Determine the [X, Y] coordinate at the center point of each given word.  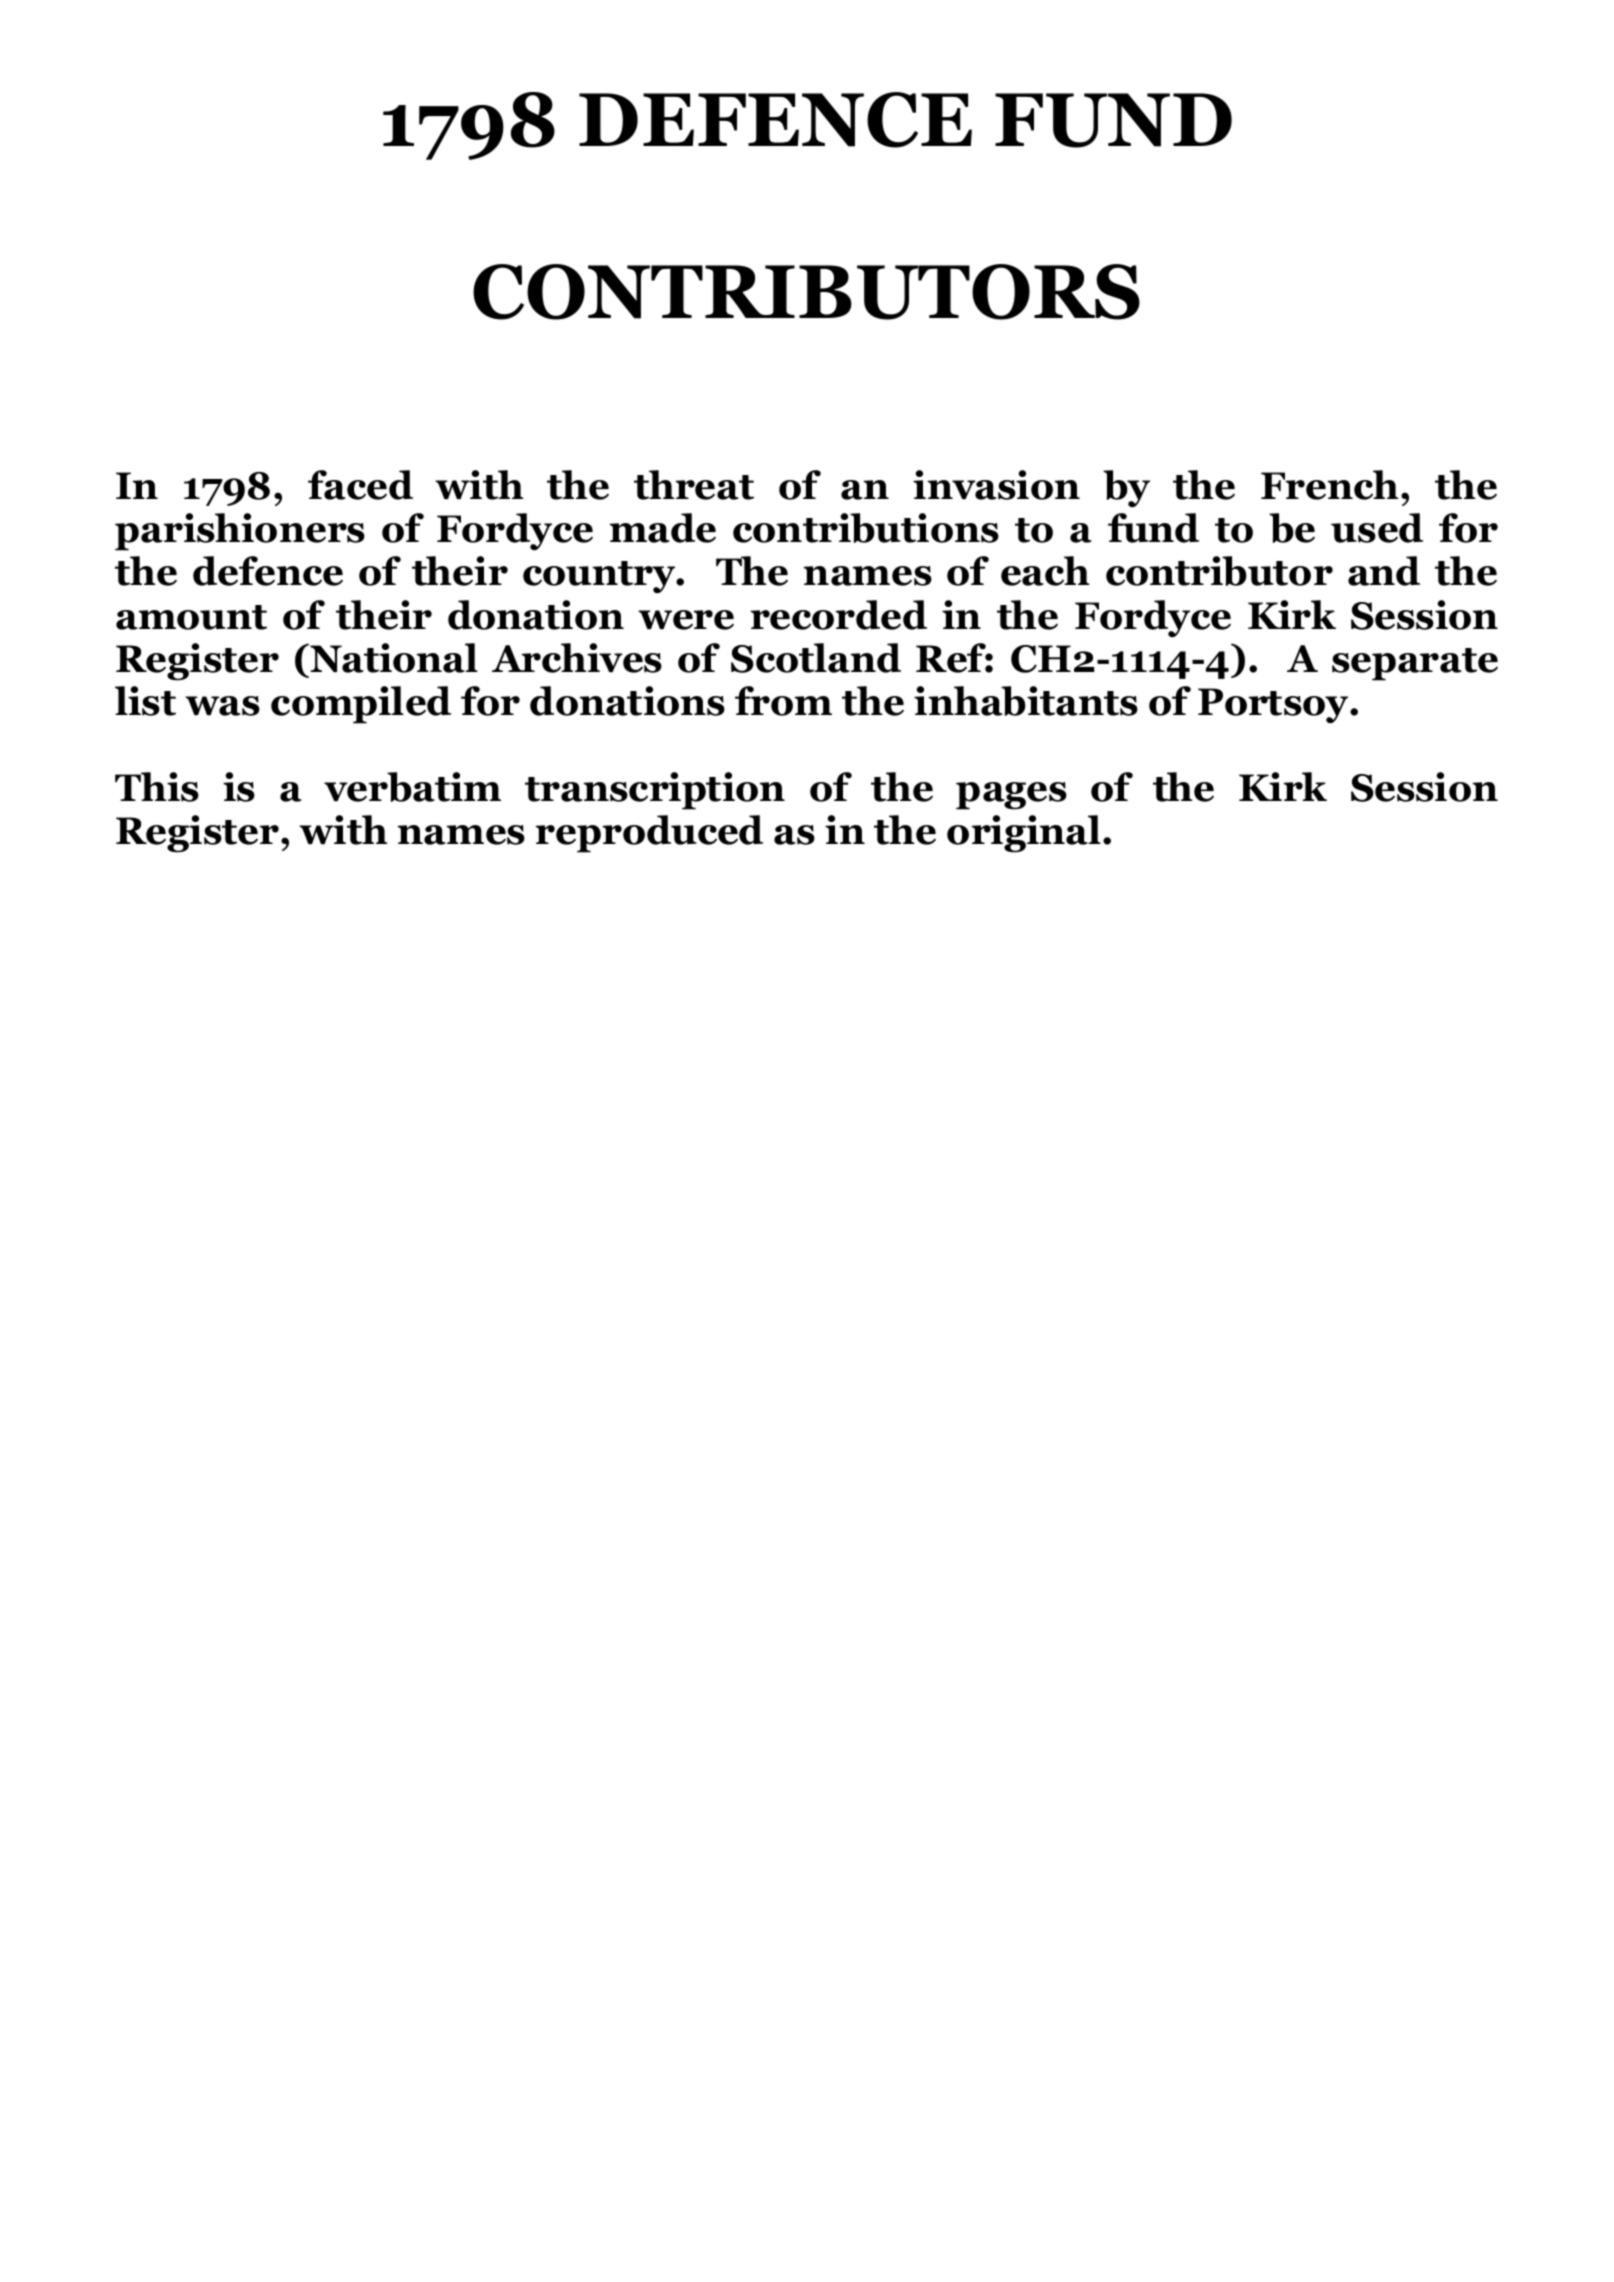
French [1330, 485]
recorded [839, 615]
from [783, 701]
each [1045, 571]
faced [360, 485]
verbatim [412, 787]
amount [191, 617]
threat [694, 485]
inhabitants [1026, 701]
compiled [361, 705]
